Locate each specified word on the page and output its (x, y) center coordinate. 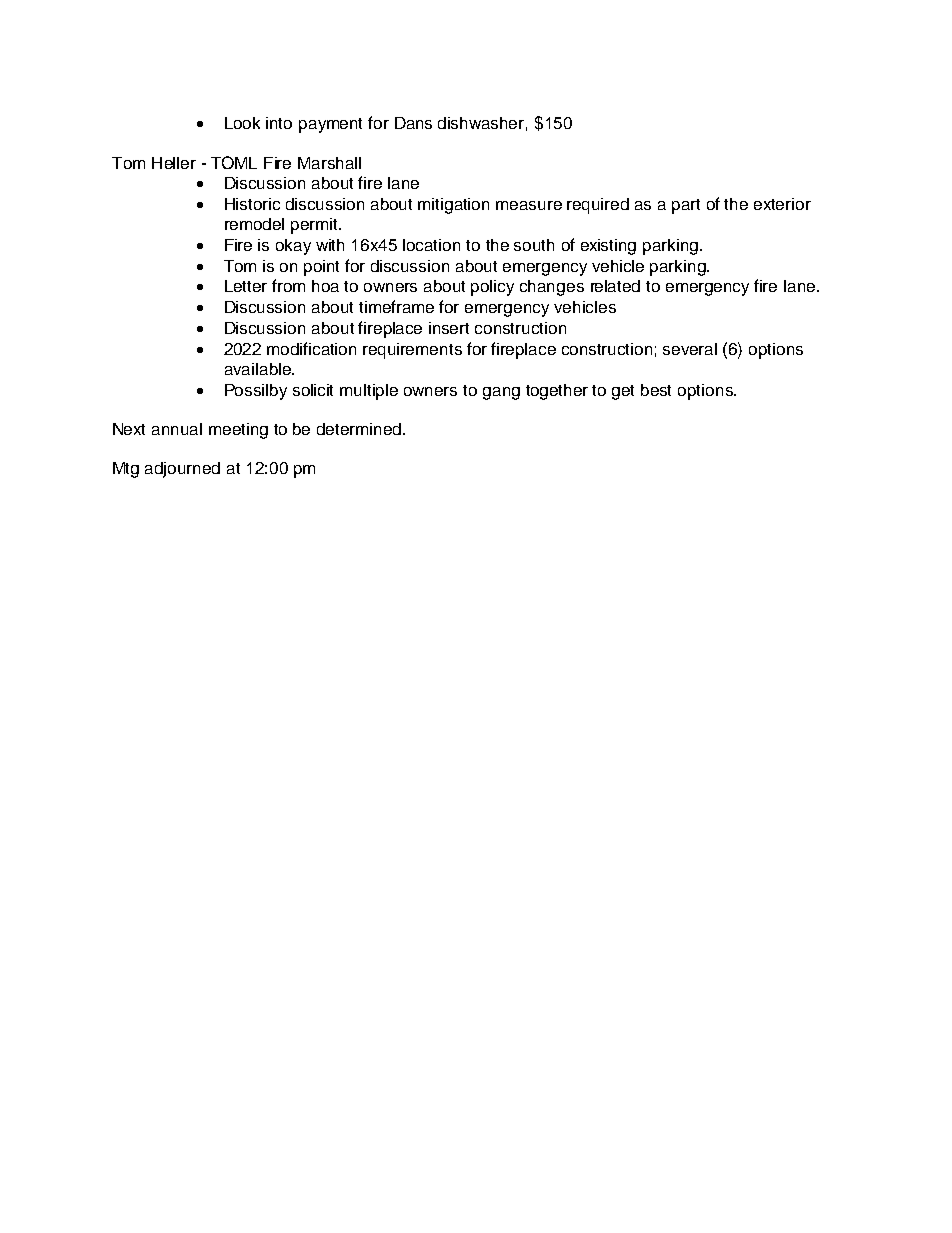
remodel (254, 224)
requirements (412, 351)
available (259, 369)
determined (360, 429)
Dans (413, 123)
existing (608, 247)
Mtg (126, 470)
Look (242, 123)
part (686, 206)
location (431, 245)
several (690, 349)
